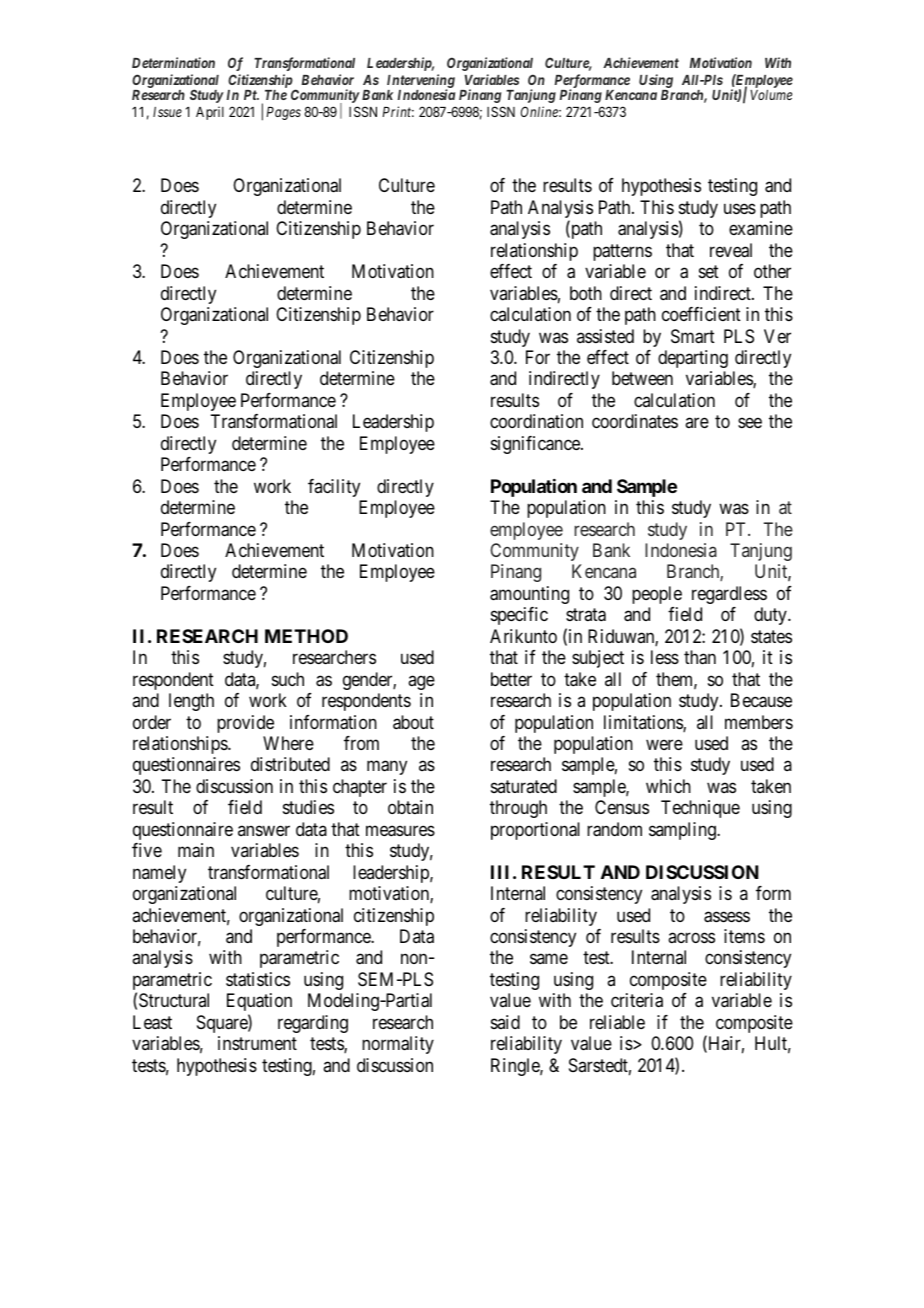 This screenshot has height=1308, width=924. What do you see at coordinates (505, 1022) in the screenshot?
I see `said` at bounding box center [505, 1022].
